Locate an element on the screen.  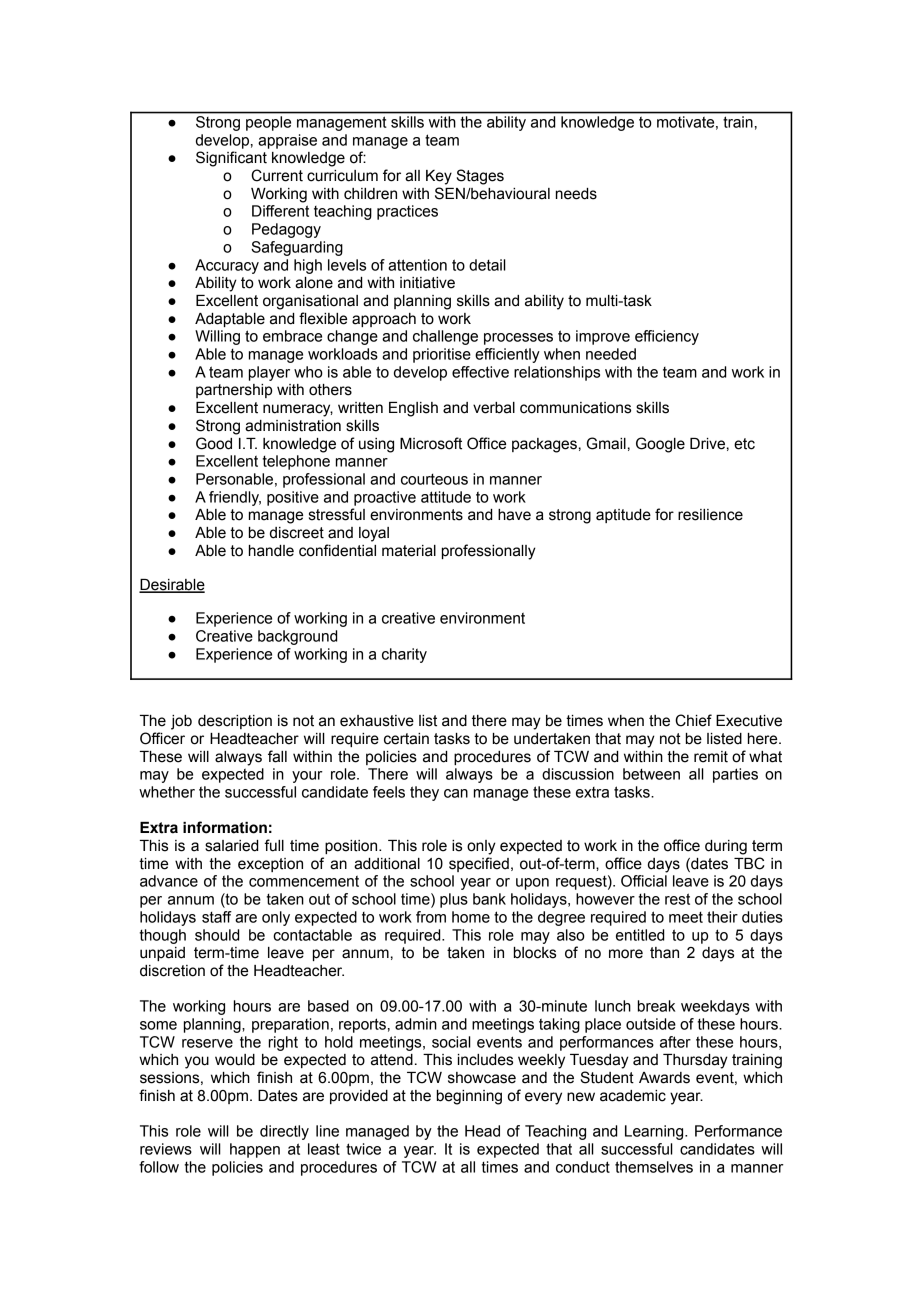
Significant is located at coordinates (231, 159).
